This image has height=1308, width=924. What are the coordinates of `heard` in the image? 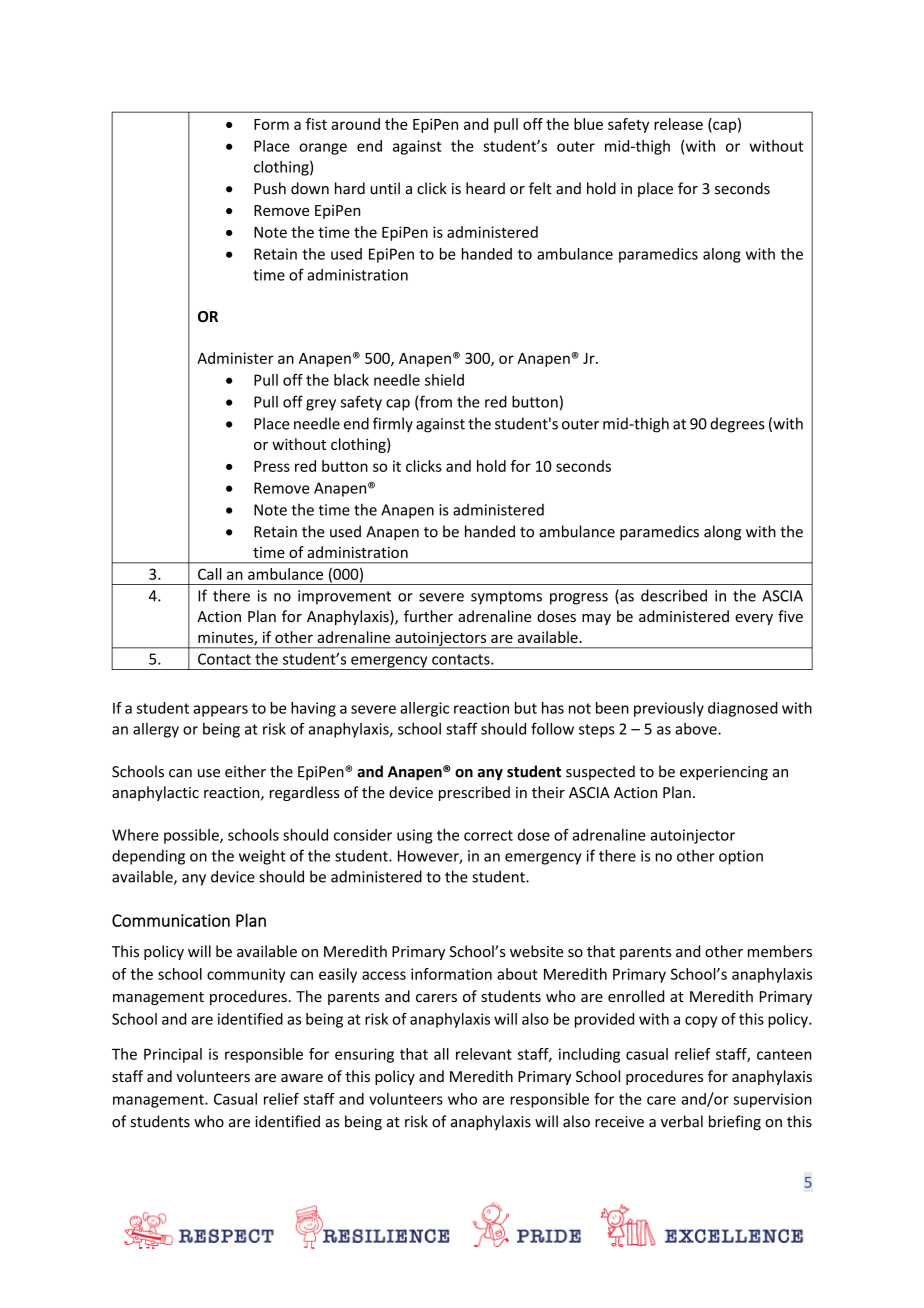 It's located at (485, 188).
